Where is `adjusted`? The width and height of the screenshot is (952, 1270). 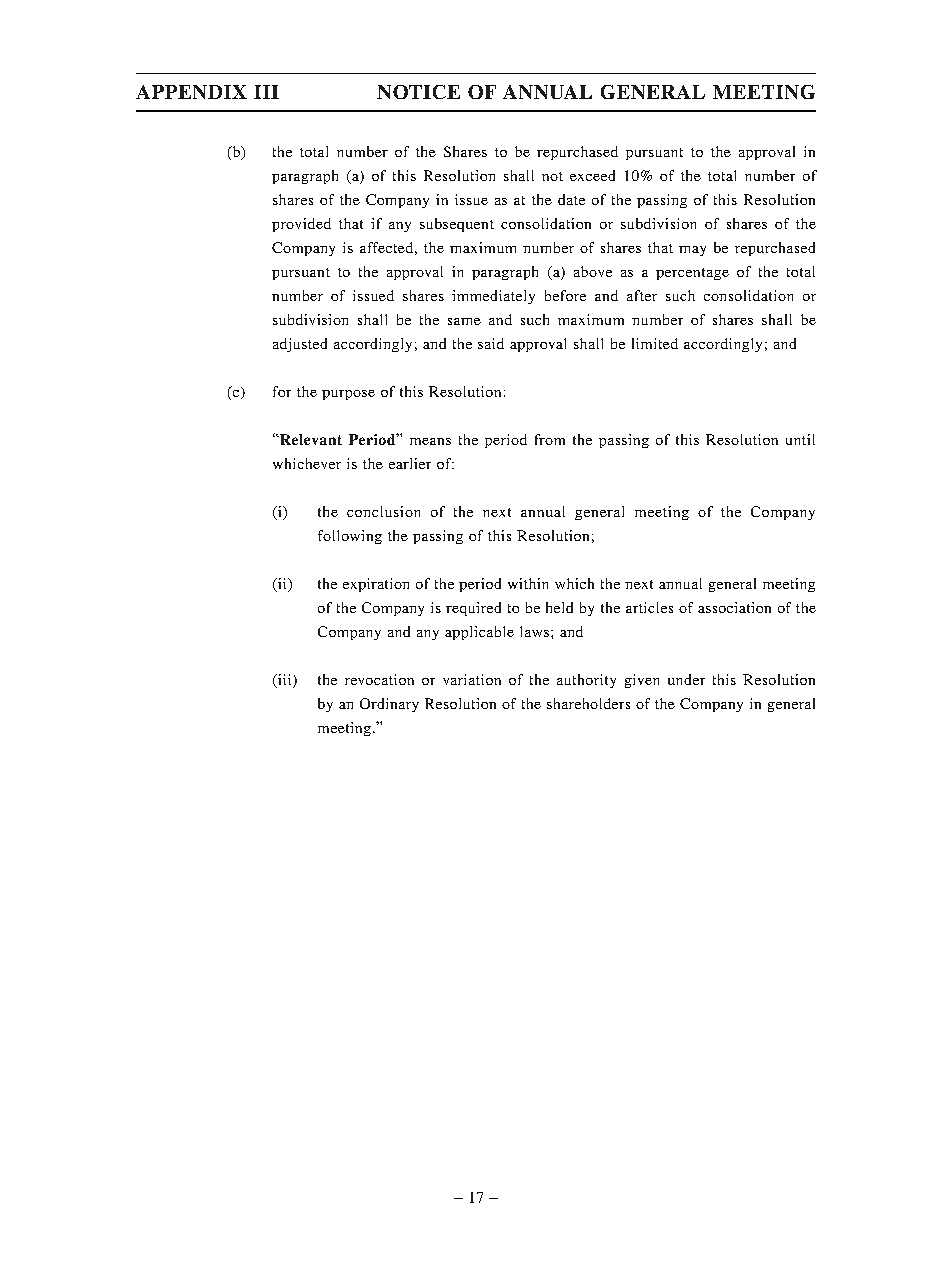 adjusted is located at coordinates (300, 345).
